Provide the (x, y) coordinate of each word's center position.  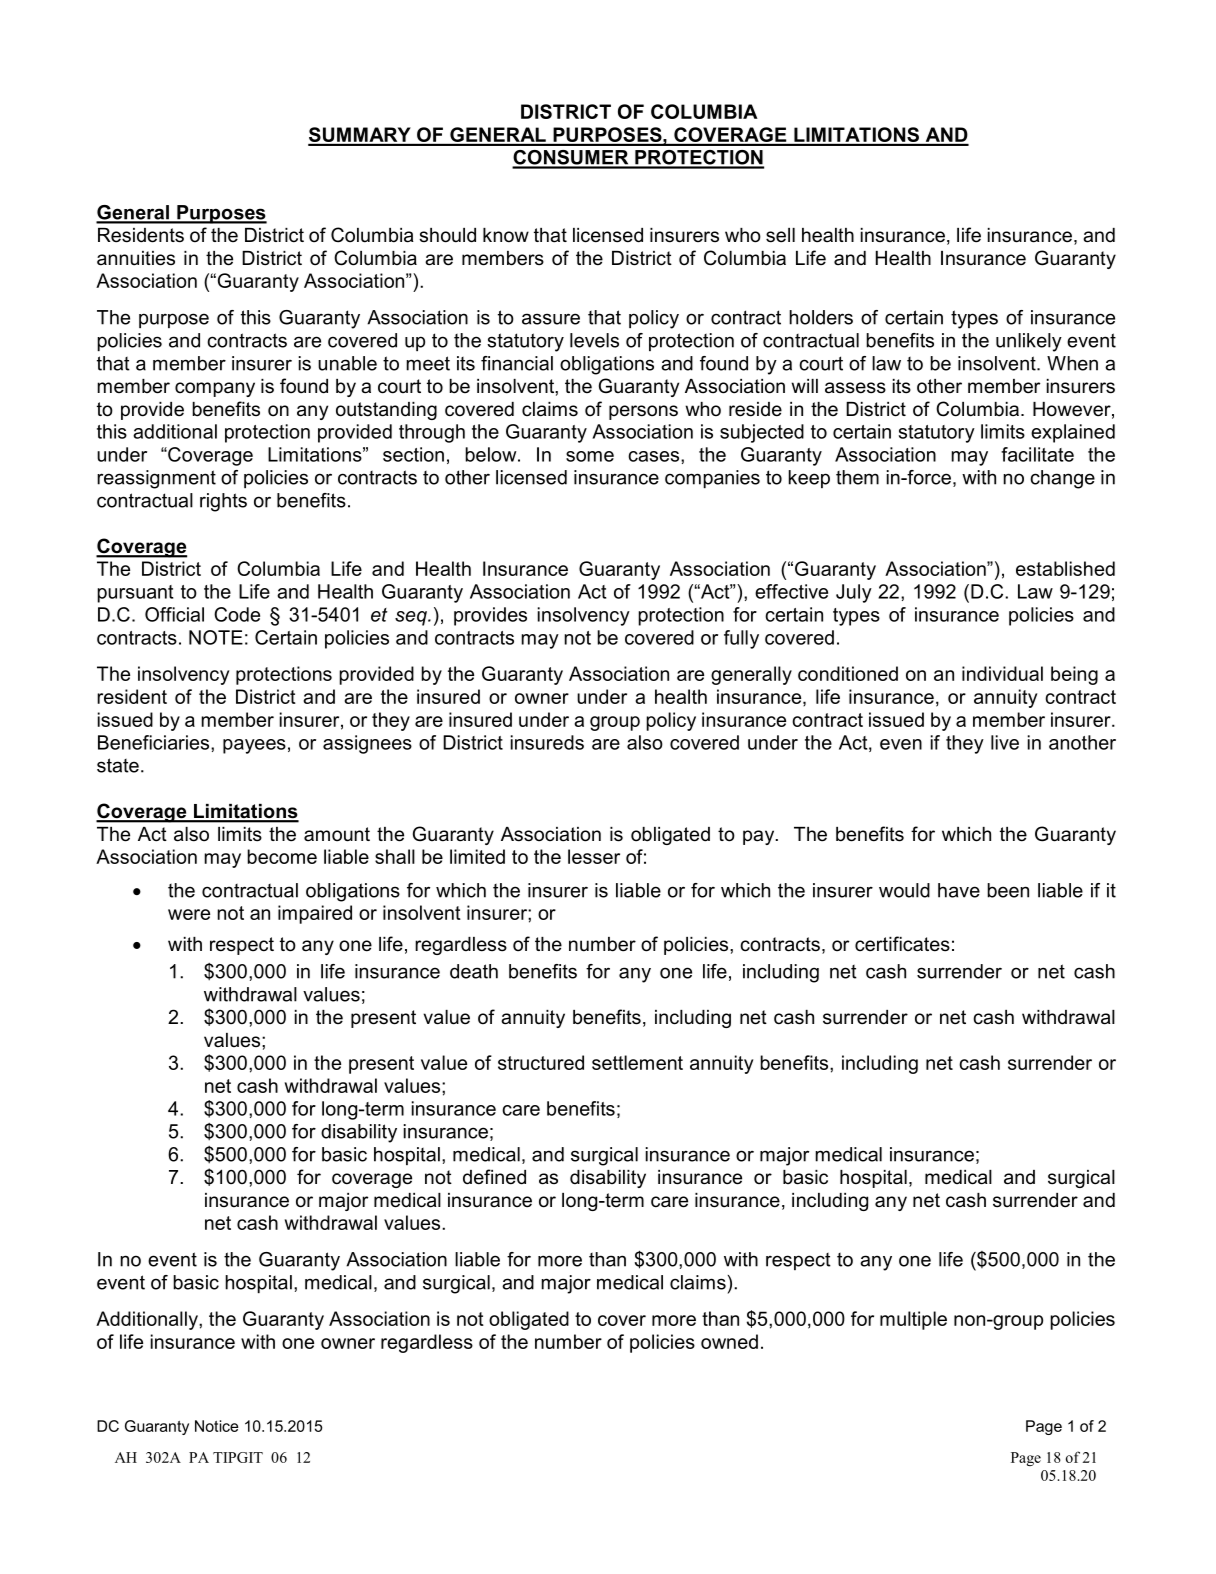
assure (551, 319)
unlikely (1029, 342)
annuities (136, 258)
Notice (216, 1426)
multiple (913, 1320)
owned (729, 1341)
